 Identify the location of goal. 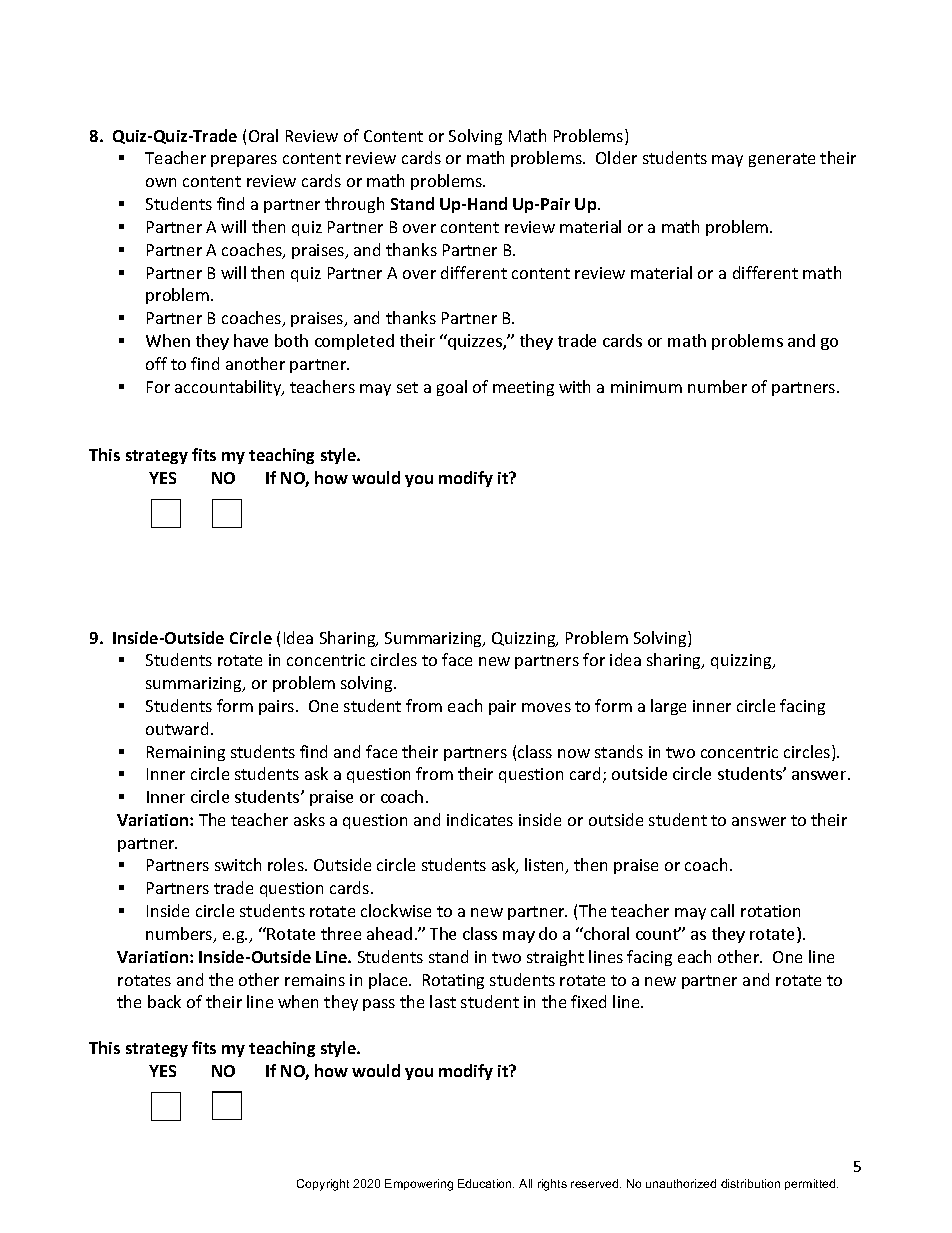
(452, 388).
